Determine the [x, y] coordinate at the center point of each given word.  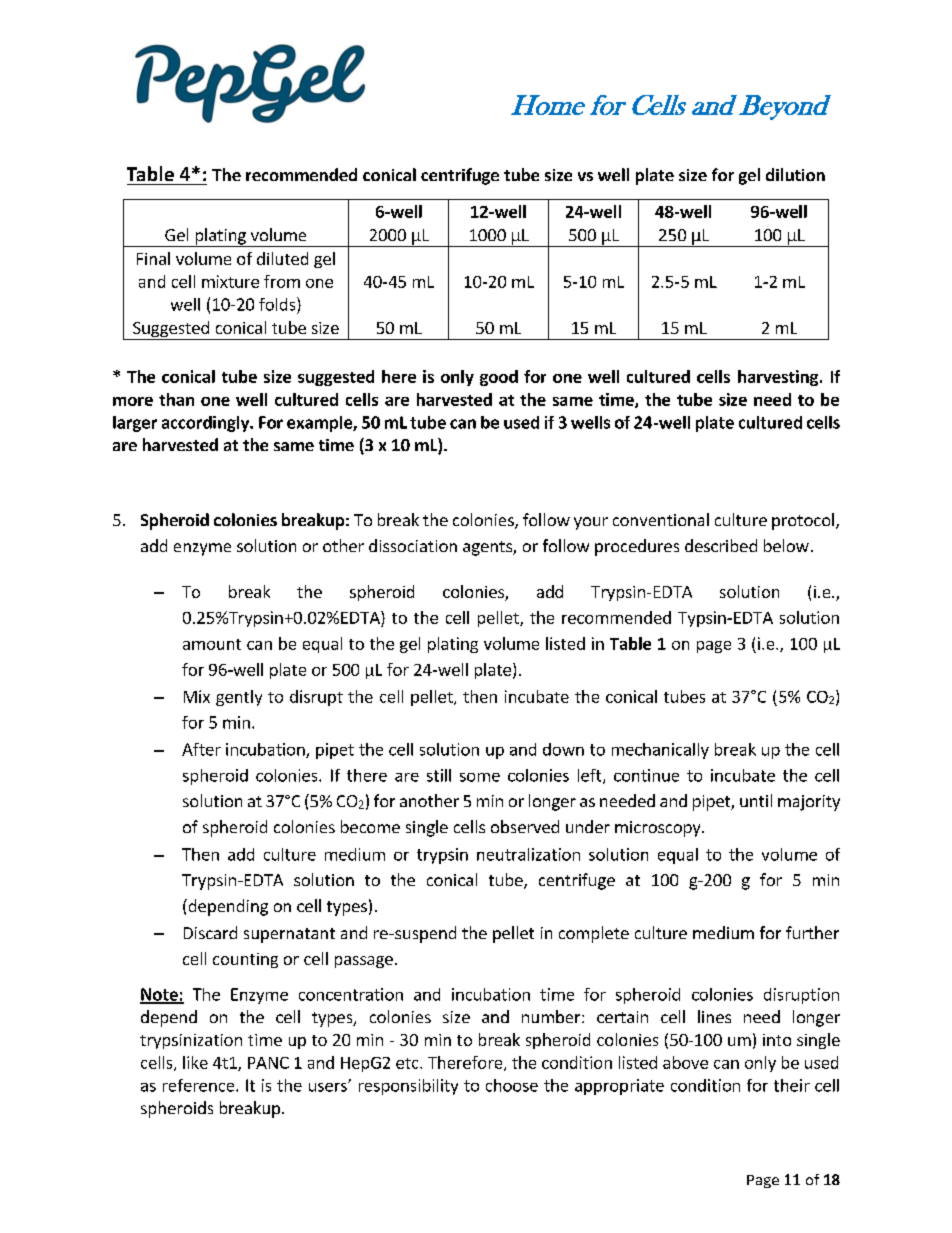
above [685, 1062]
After [201, 749]
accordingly [207, 424]
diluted [282, 258]
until [756, 800]
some [480, 777]
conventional [661, 519]
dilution [795, 174]
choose [512, 1085]
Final [153, 258]
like [195, 1062]
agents [488, 548]
